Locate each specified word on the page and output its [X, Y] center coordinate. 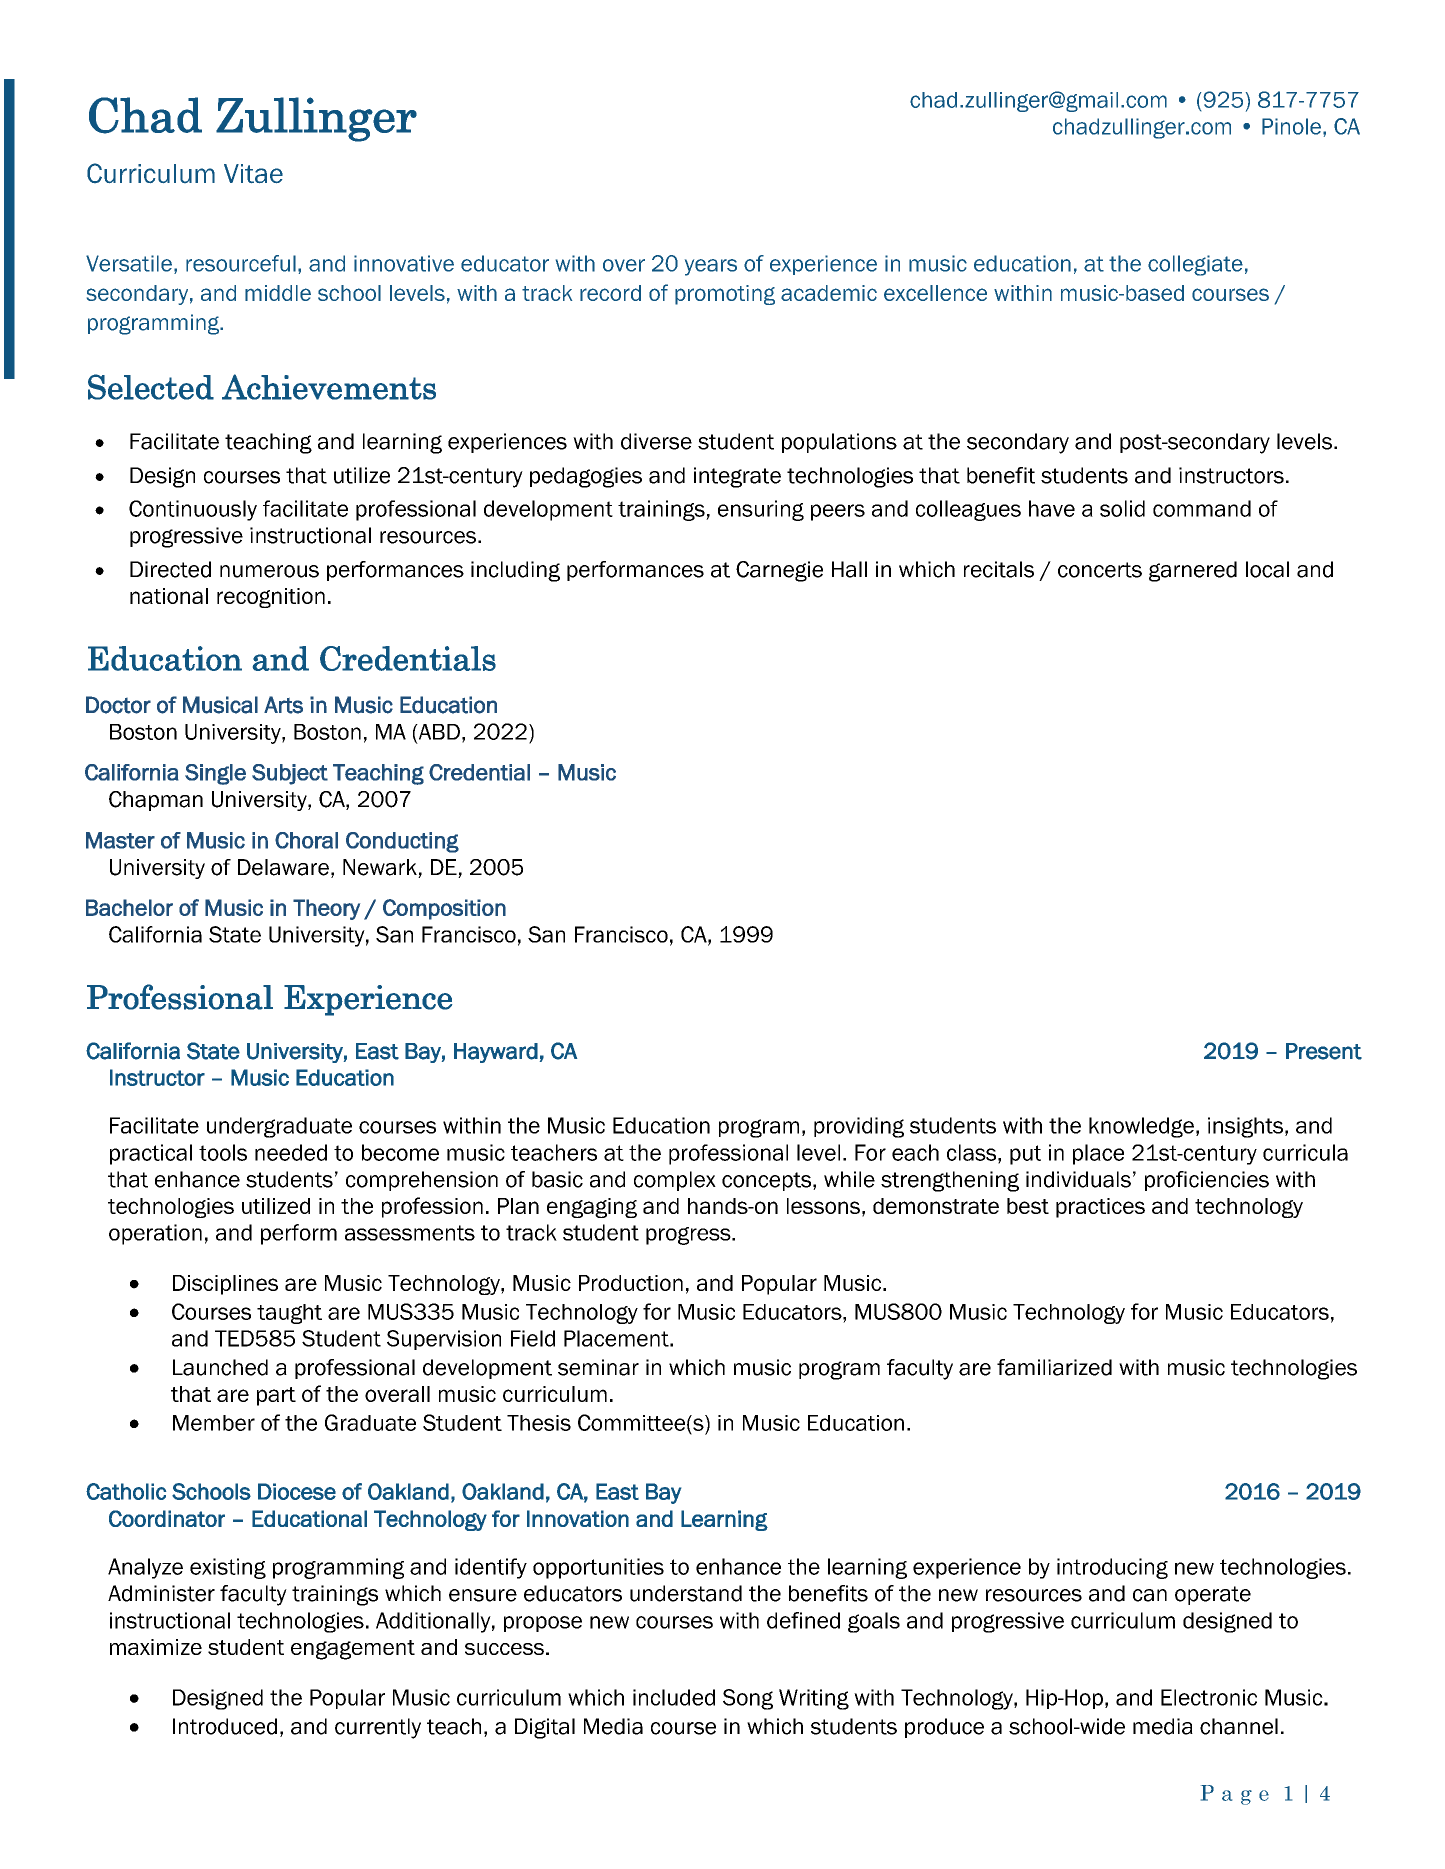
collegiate [1195, 265]
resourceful [241, 263]
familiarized [1054, 1367]
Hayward [496, 1053]
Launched [220, 1367]
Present [1324, 1051]
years [711, 267]
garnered [1193, 571]
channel [1239, 1726]
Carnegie [779, 571]
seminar [598, 1367]
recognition [271, 598]
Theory [326, 909]
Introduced [225, 1726]
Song [748, 1699]
